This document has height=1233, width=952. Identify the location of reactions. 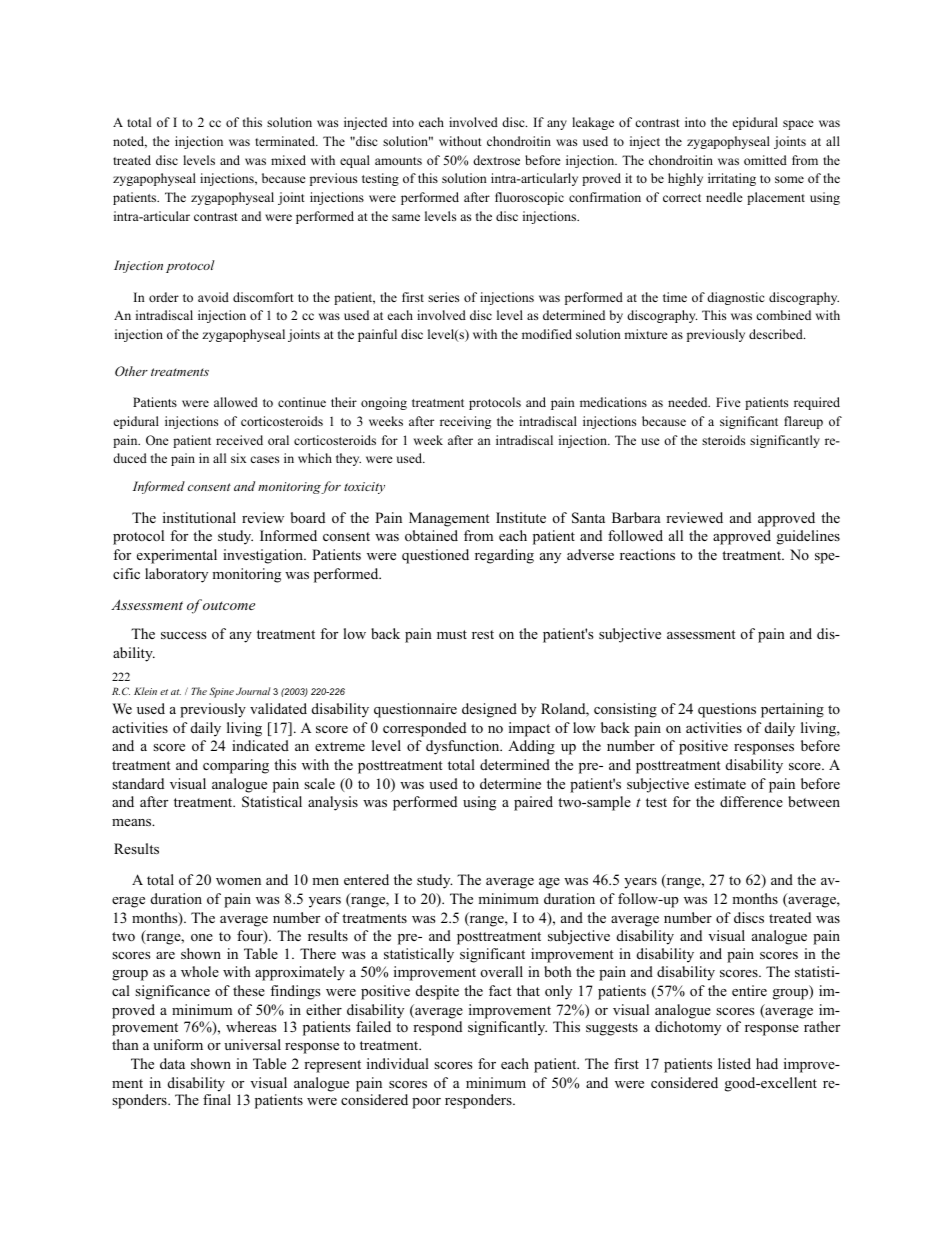
(647, 554).
